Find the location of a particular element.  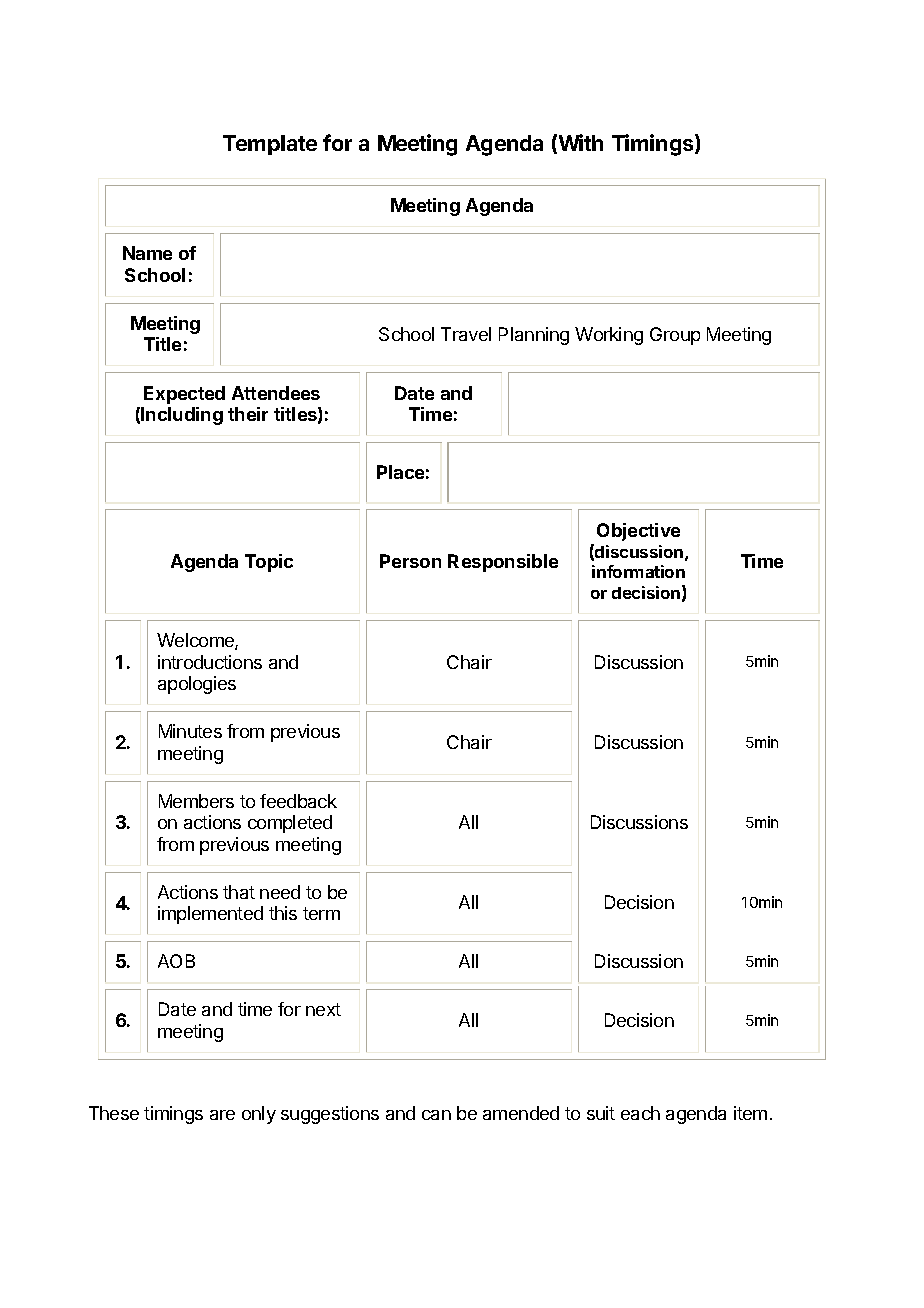

Travel is located at coordinates (466, 334).
